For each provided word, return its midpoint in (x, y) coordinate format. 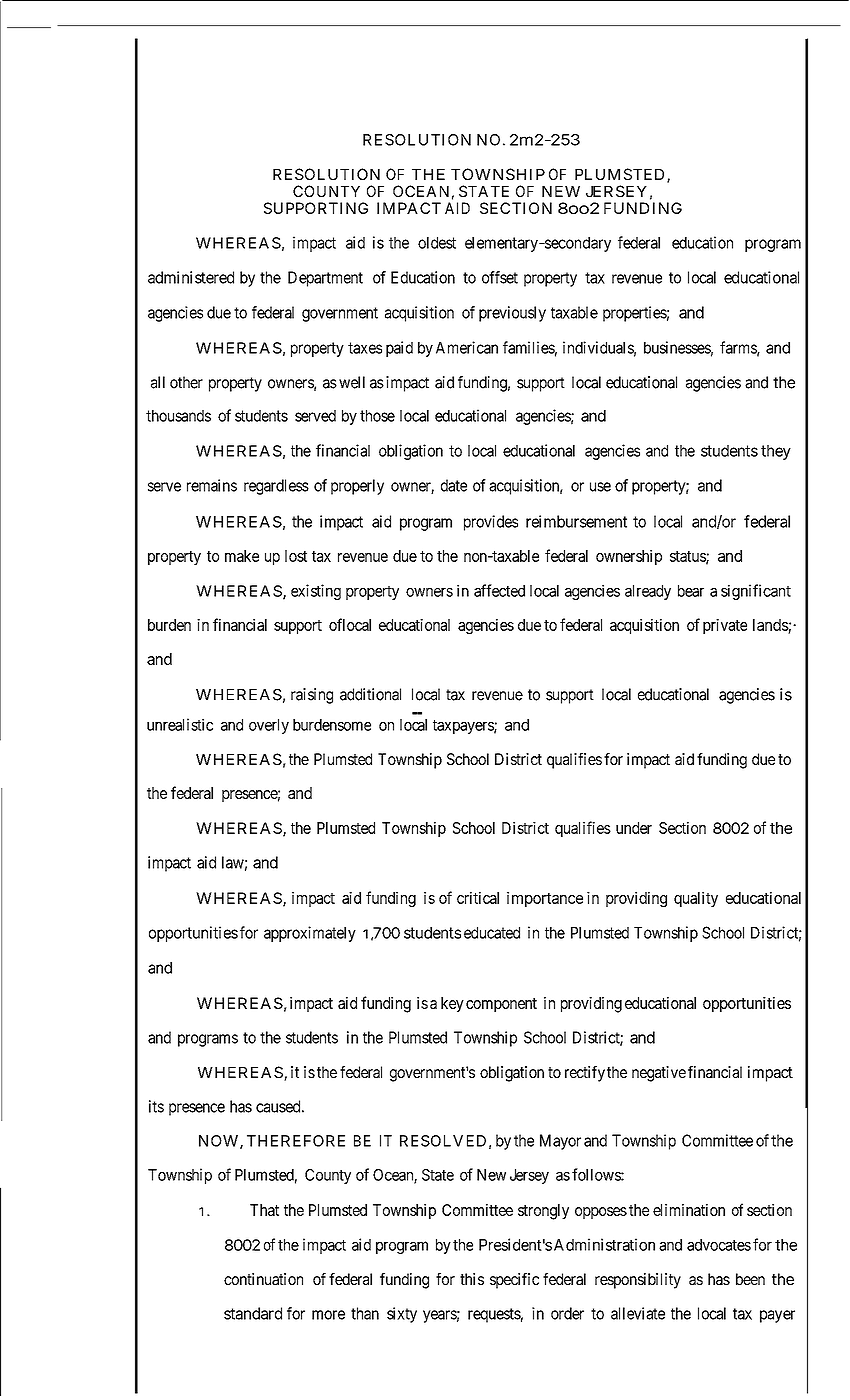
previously (512, 314)
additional (370, 694)
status (688, 557)
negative (659, 1074)
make (242, 556)
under (634, 828)
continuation (263, 1279)
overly (269, 726)
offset (500, 277)
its (156, 1106)
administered (191, 277)
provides (491, 523)
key (452, 1004)
